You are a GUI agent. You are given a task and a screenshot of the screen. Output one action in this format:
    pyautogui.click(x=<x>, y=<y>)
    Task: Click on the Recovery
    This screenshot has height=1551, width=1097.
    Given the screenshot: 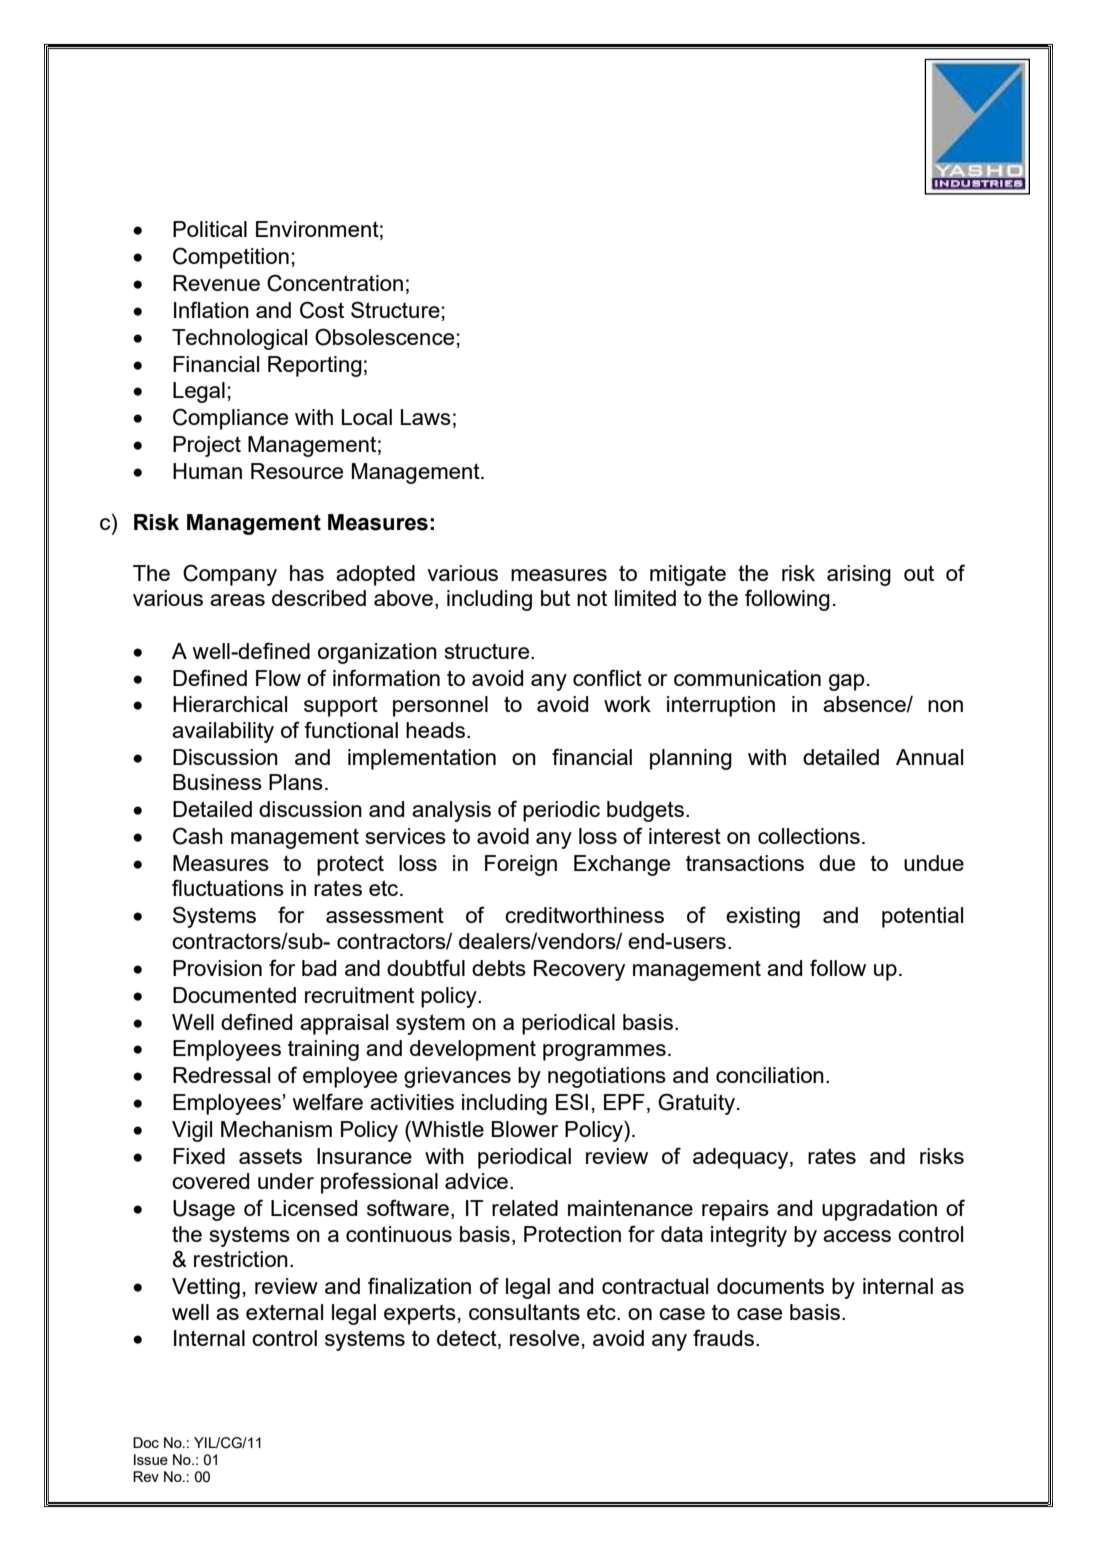 What is the action you would take?
    pyautogui.click(x=579, y=970)
